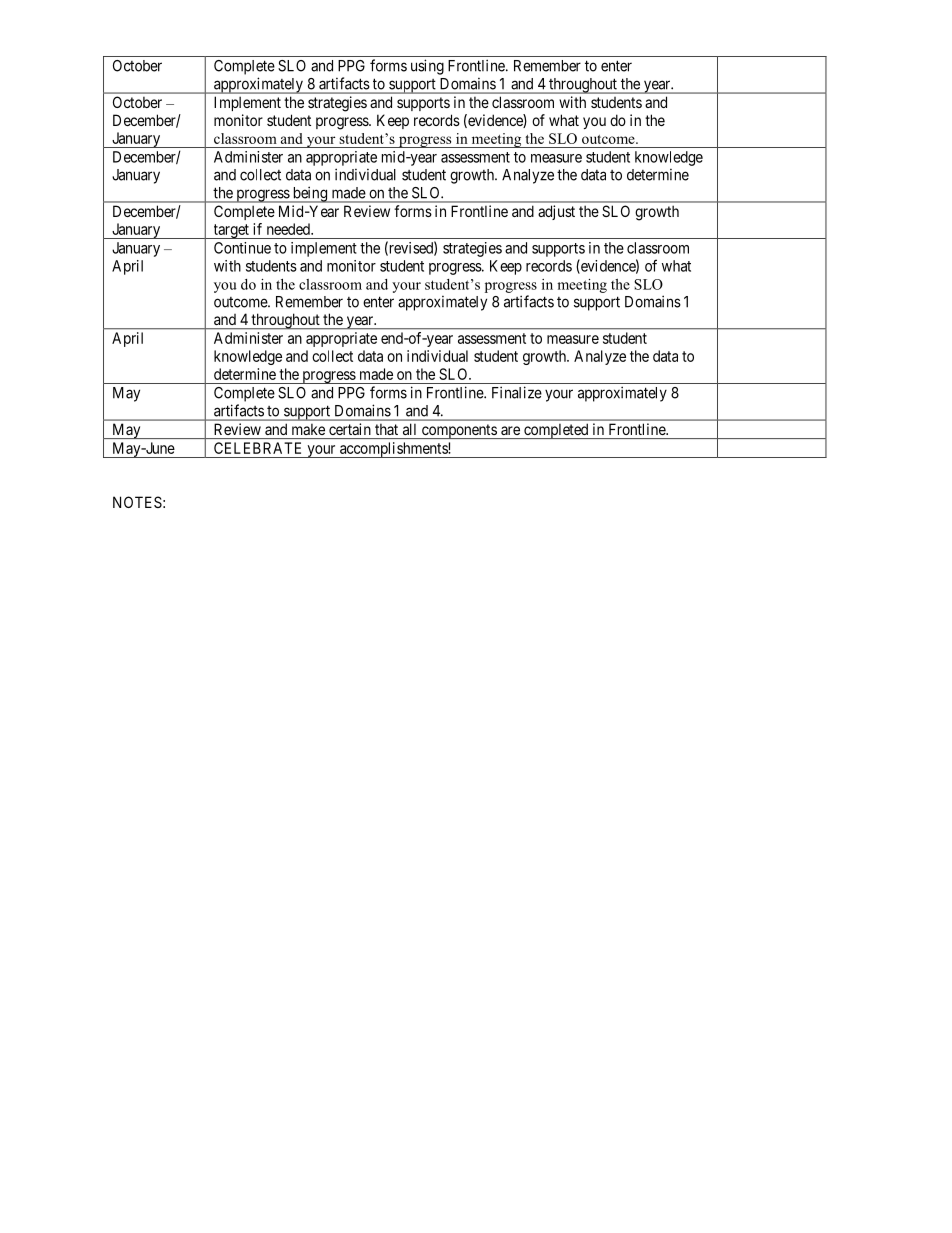 The width and height of the image is (952, 1233). Describe the element at coordinates (556, 212) in the image. I see `adjust` at that location.
